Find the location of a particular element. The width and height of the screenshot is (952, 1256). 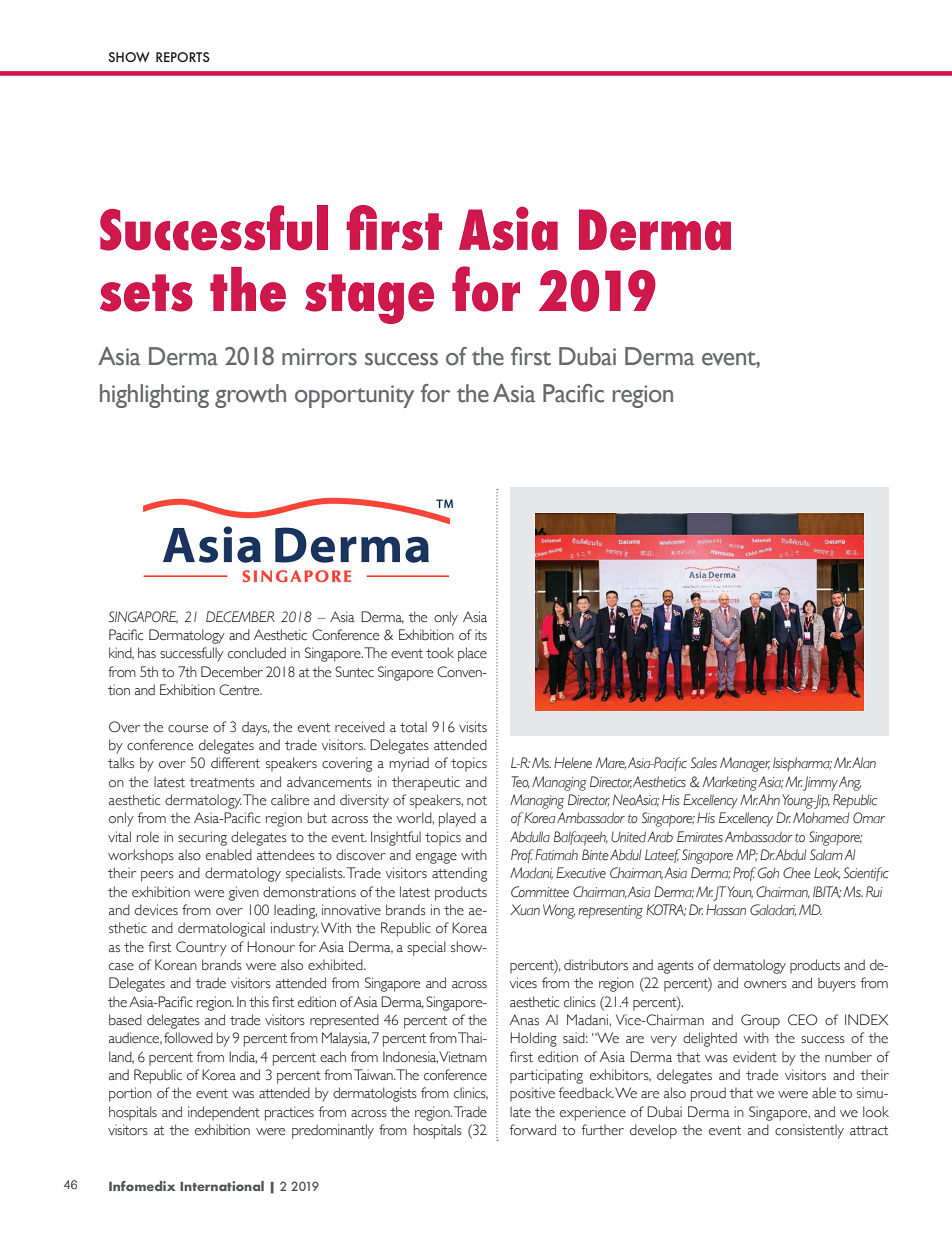

reports is located at coordinates (183, 57).
